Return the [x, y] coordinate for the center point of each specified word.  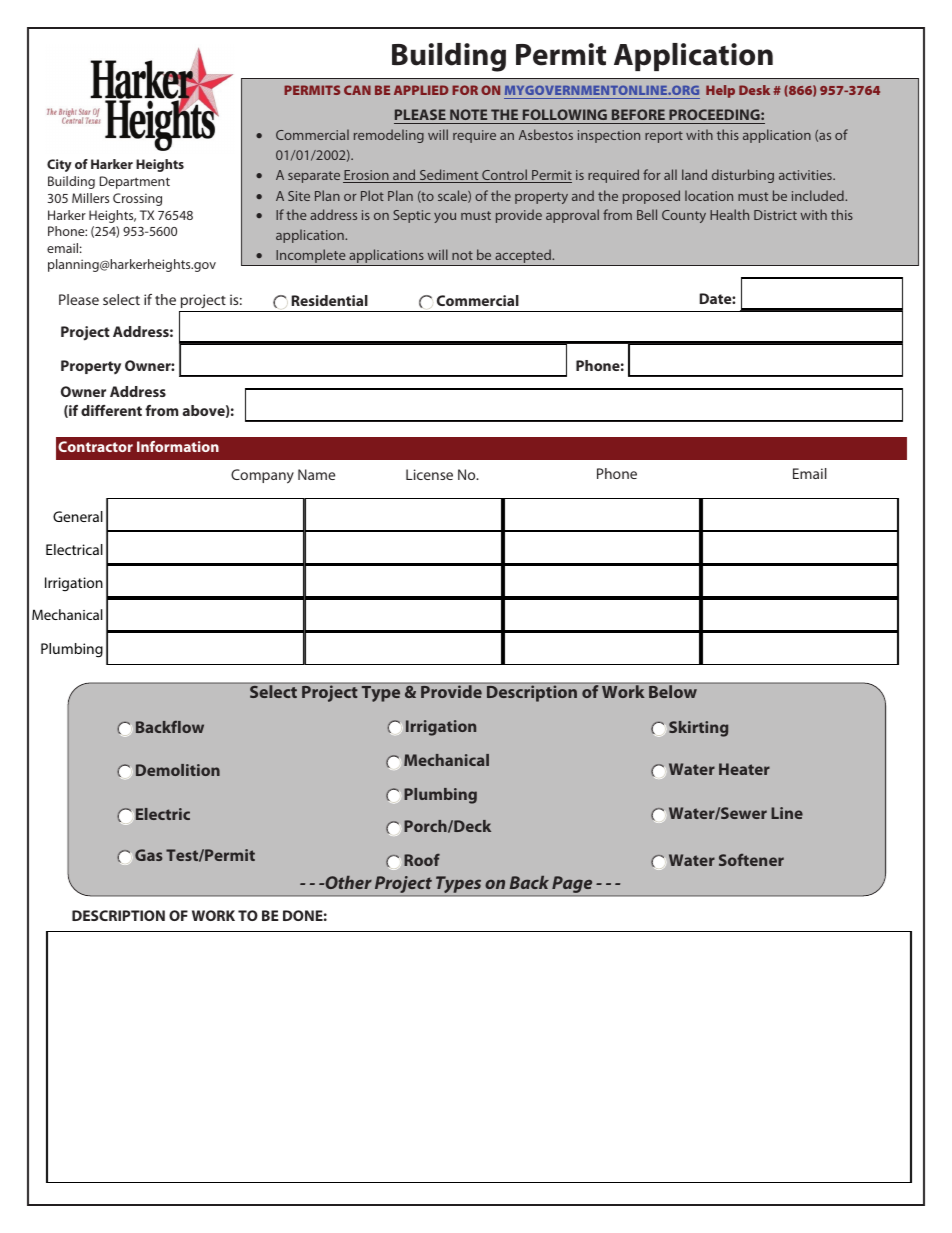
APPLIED [421, 90]
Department [135, 182]
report [664, 137]
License [429, 474]
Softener [751, 860]
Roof [422, 859]
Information [178, 446]
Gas [149, 855]
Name [316, 474]
